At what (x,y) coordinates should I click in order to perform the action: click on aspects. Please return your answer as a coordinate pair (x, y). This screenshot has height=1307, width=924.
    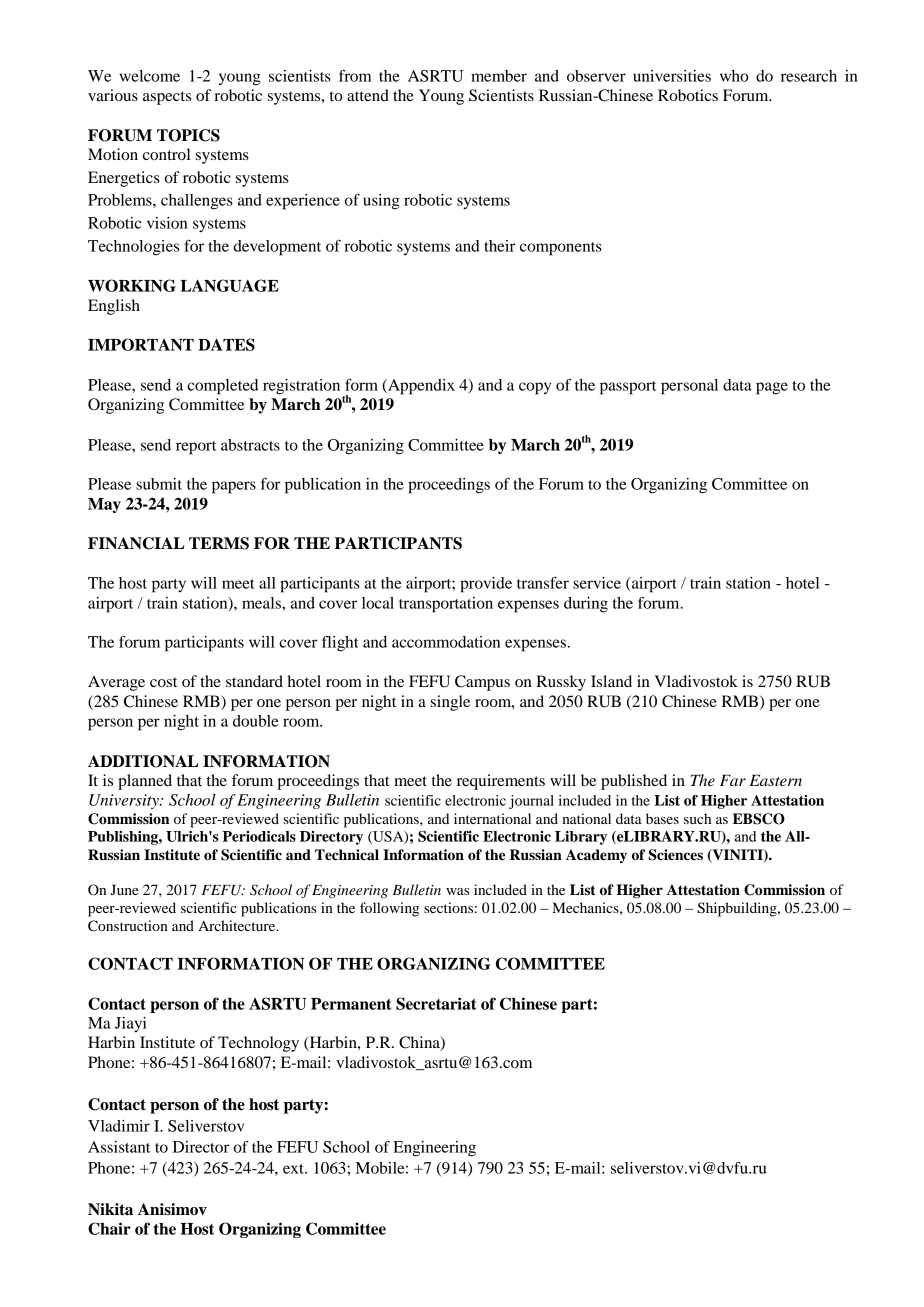
    Looking at the image, I should click on (167, 98).
